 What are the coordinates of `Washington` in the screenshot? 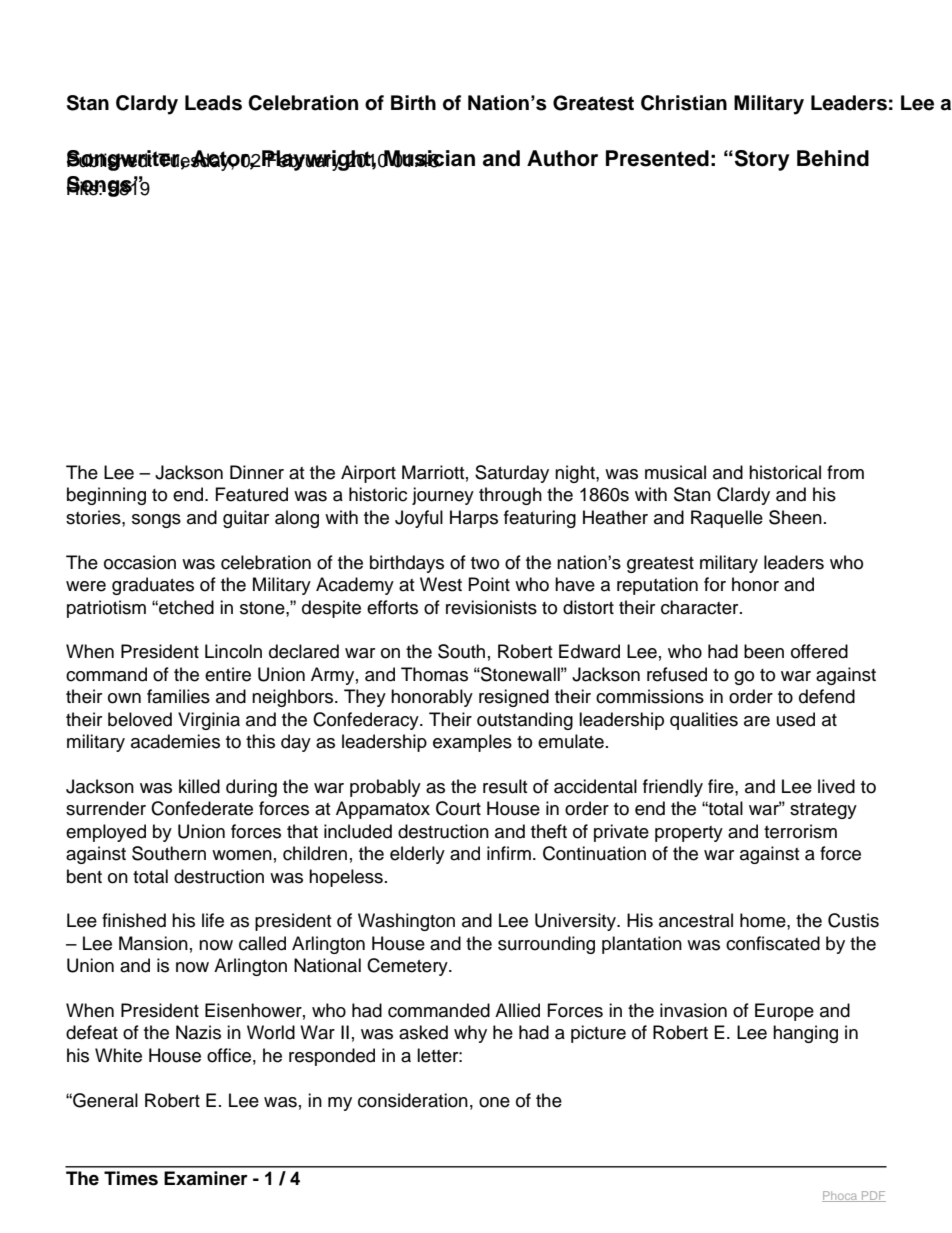 It's located at (406, 922).
